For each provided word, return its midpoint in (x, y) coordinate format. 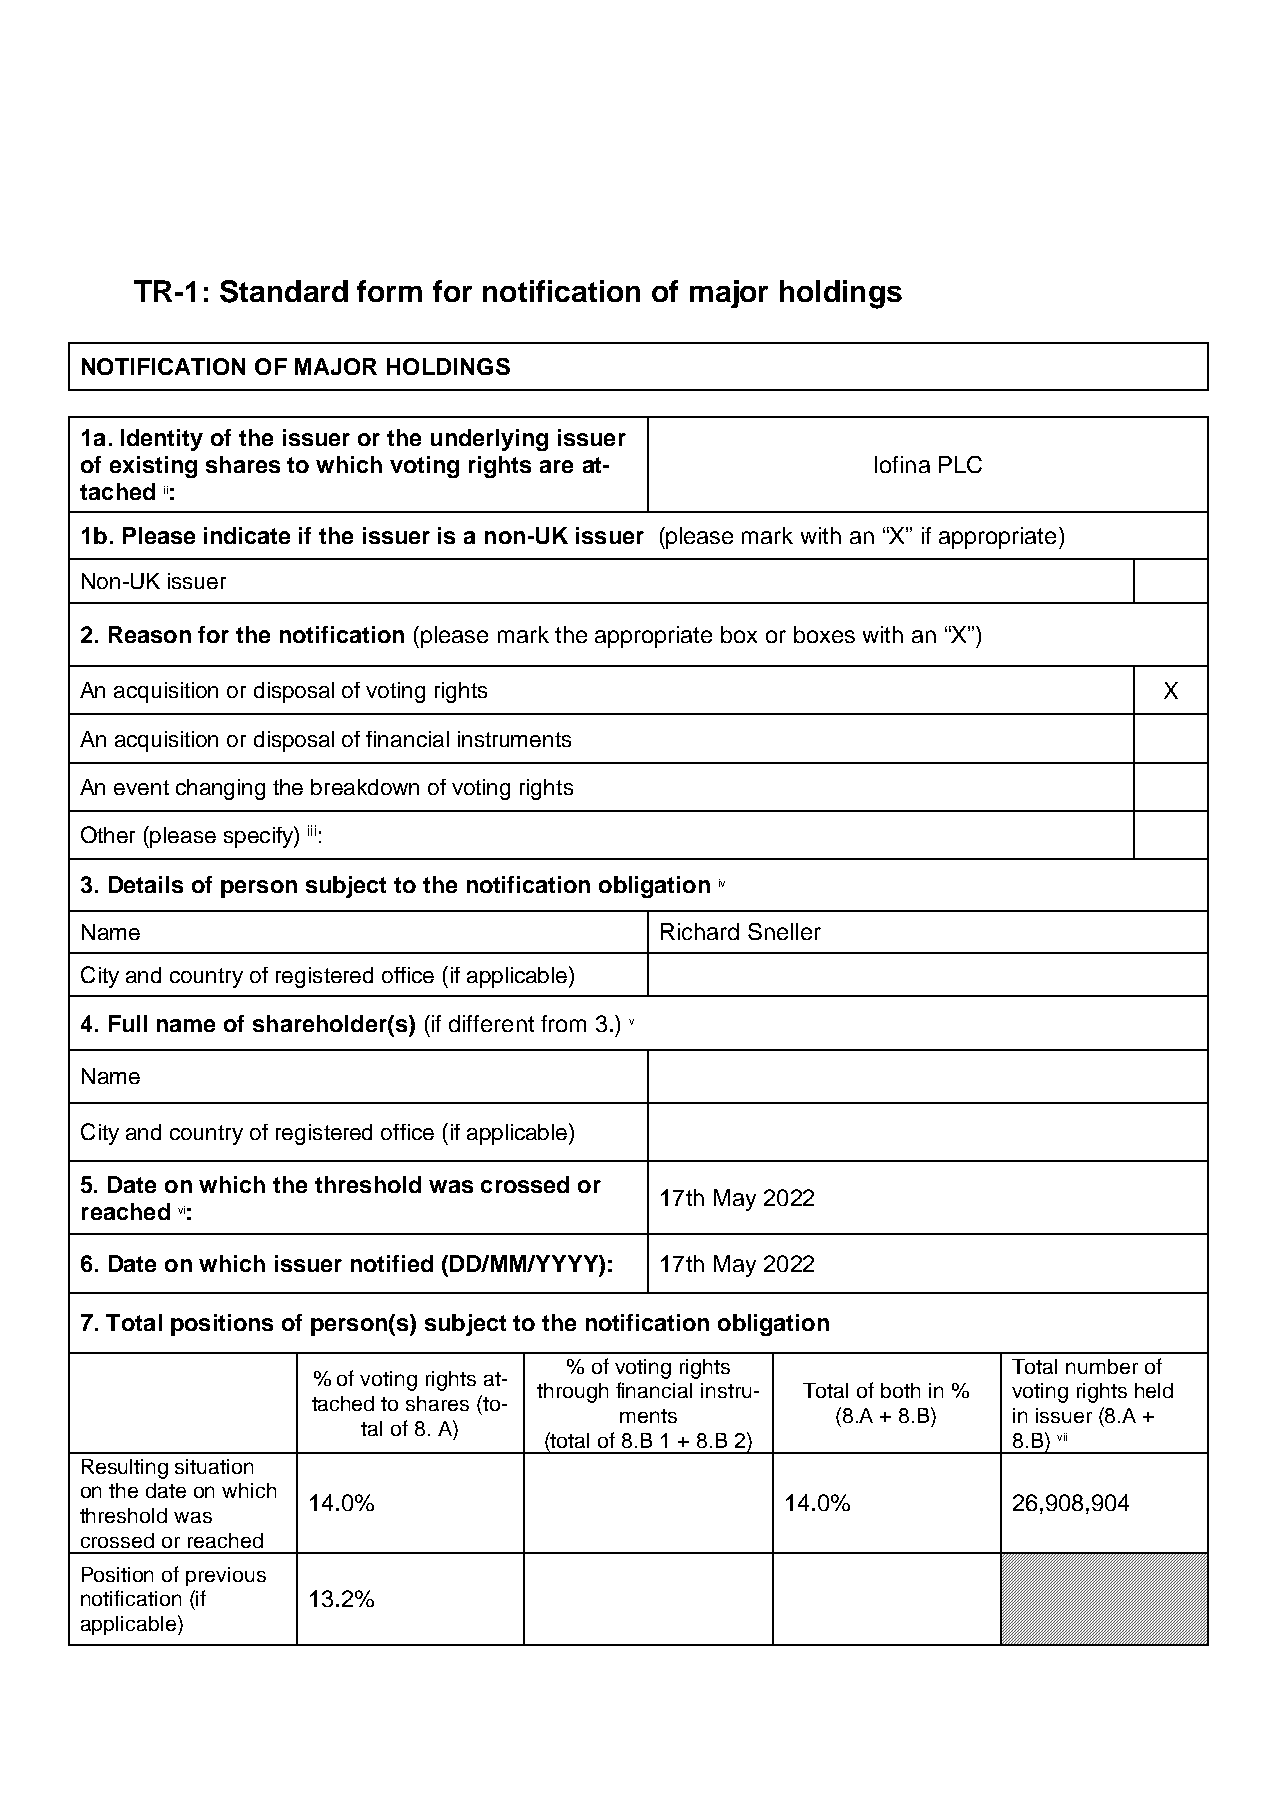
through (572, 1393)
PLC (960, 464)
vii (1062, 1437)
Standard (284, 291)
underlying (489, 440)
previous (226, 1576)
